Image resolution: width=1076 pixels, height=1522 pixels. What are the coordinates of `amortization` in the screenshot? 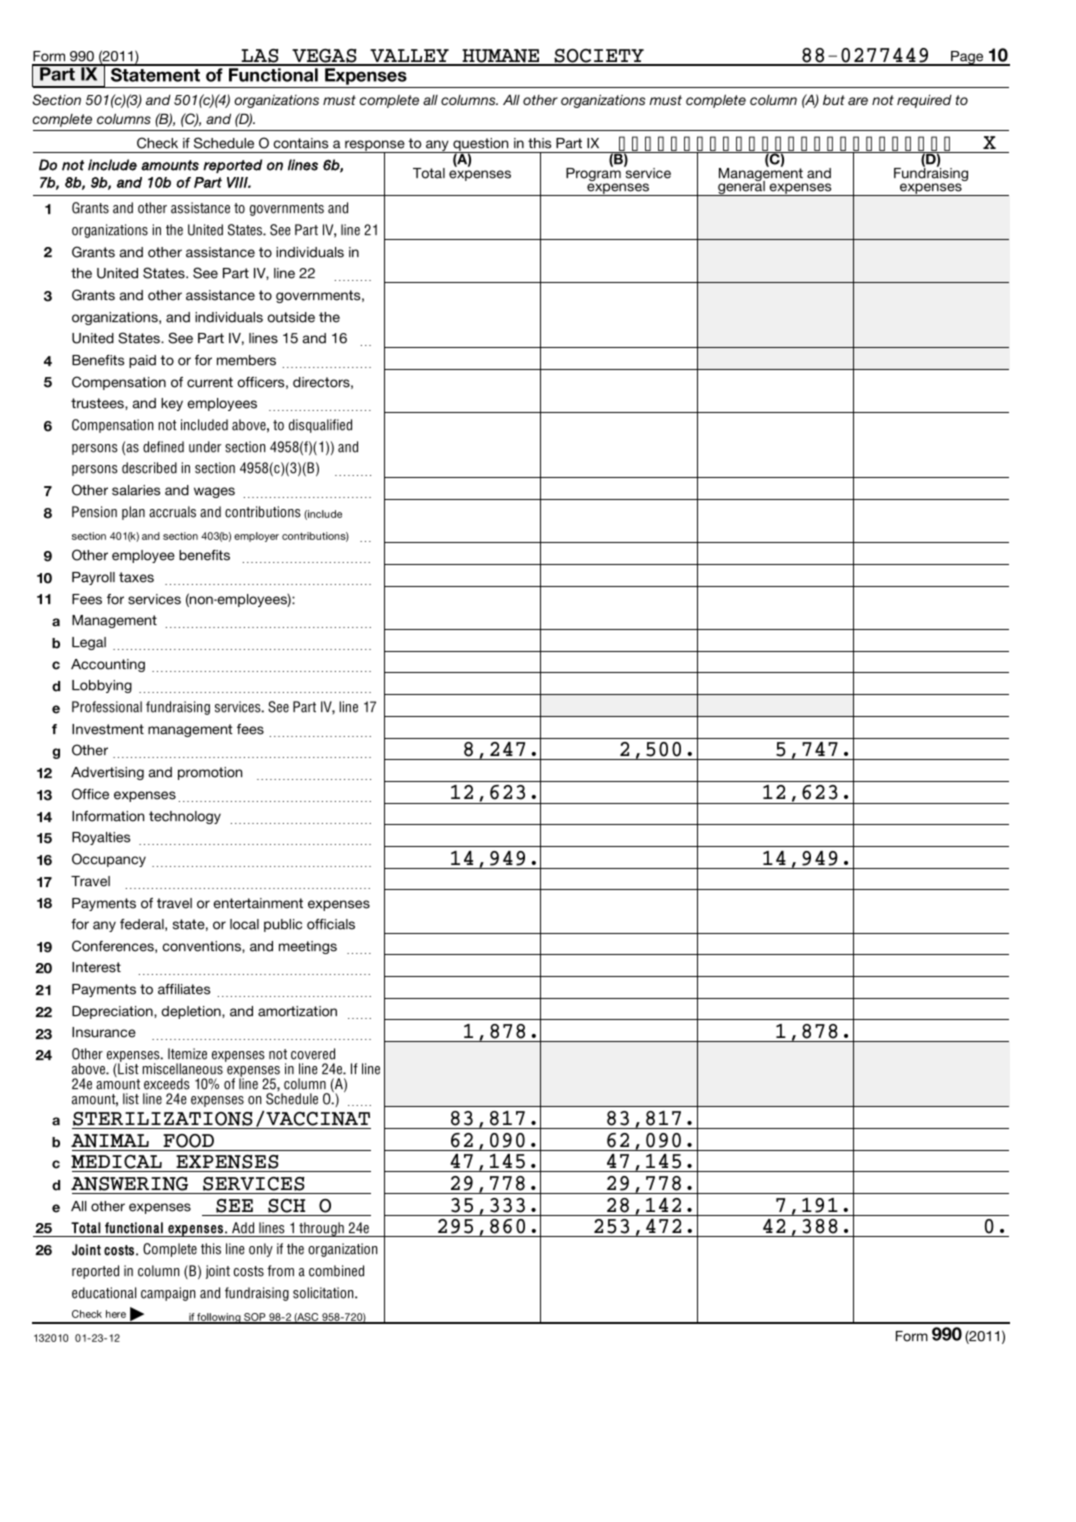 It's located at (297, 1011).
